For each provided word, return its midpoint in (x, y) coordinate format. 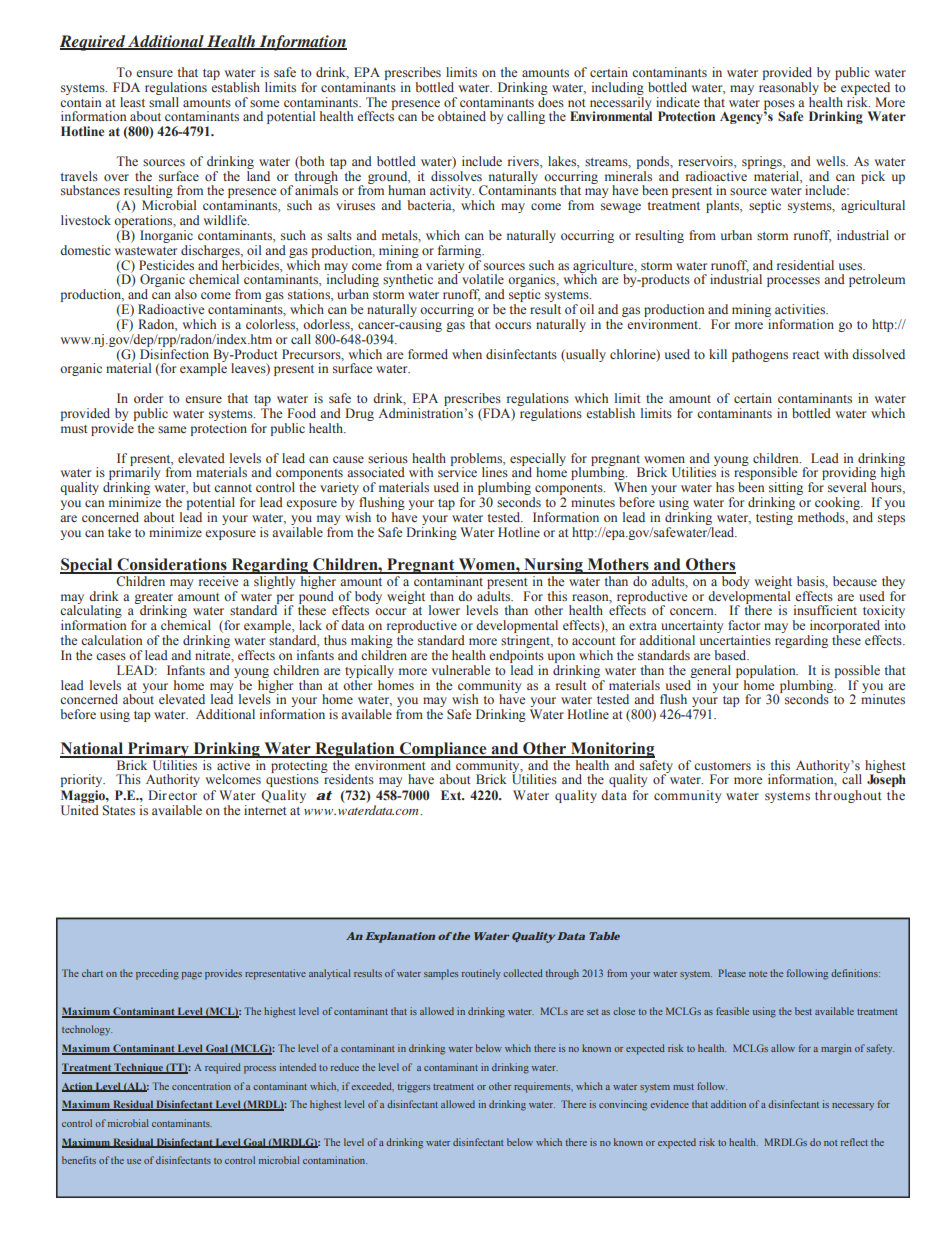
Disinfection (174, 352)
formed (428, 354)
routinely (481, 974)
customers (722, 766)
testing (774, 518)
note (758, 974)
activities (801, 309)
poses (780, 106)
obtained (462, 116)
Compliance (443, 750)
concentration (201, 1086)
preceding (157, 974)
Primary (158, 750)
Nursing (553, 566)
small (164, 100)
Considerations (172, 565)
